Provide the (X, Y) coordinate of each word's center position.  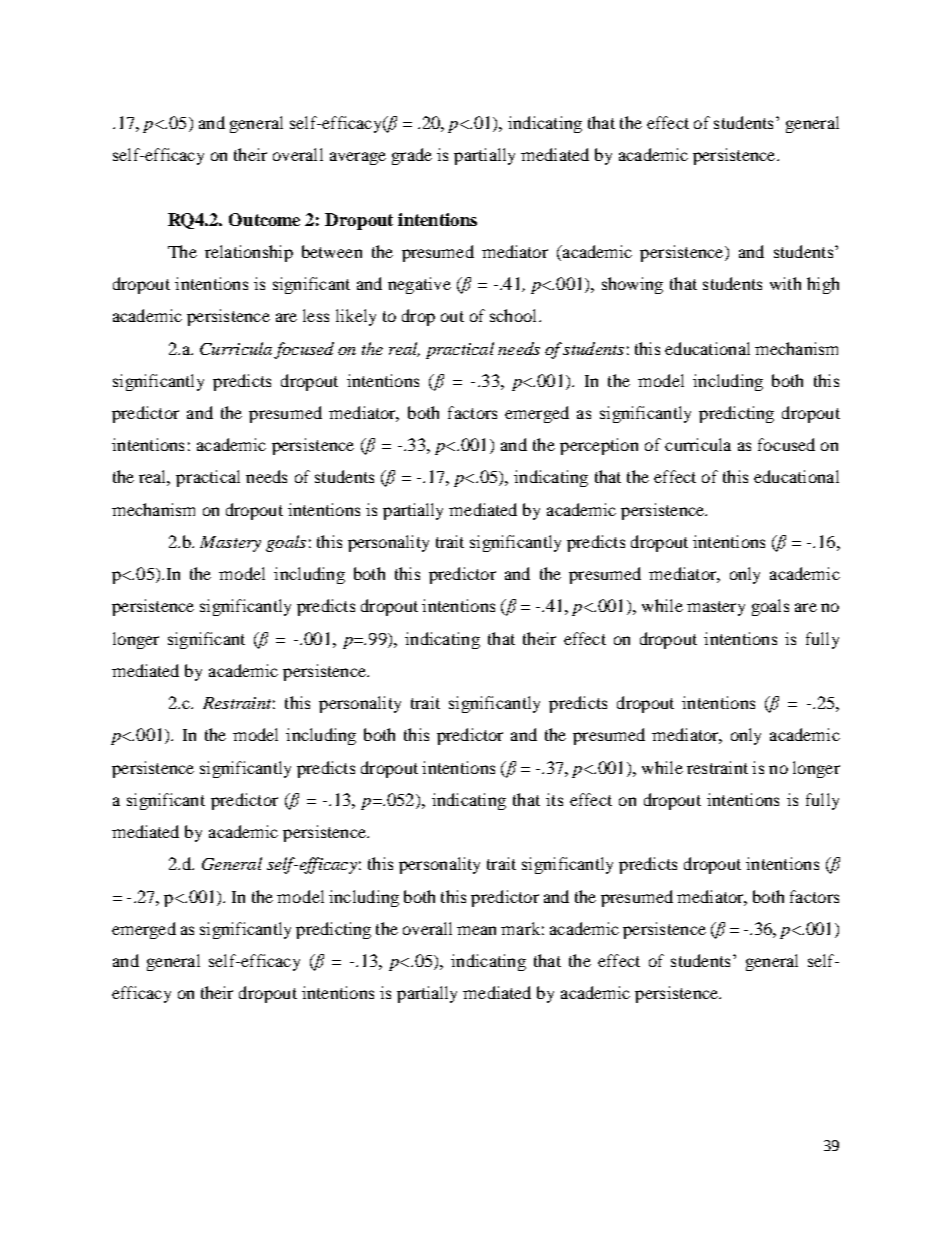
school (515, 315)
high (823, 285)
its (554, 799)
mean (476, 930)
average (358, 158)
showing (632, 285)
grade (412, 156)
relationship (249, 253)
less (316, 315)
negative (419, 285)
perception (599, 446)
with (785, 283)
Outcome (264, 219)
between (332, 251)
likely (356, 317)
